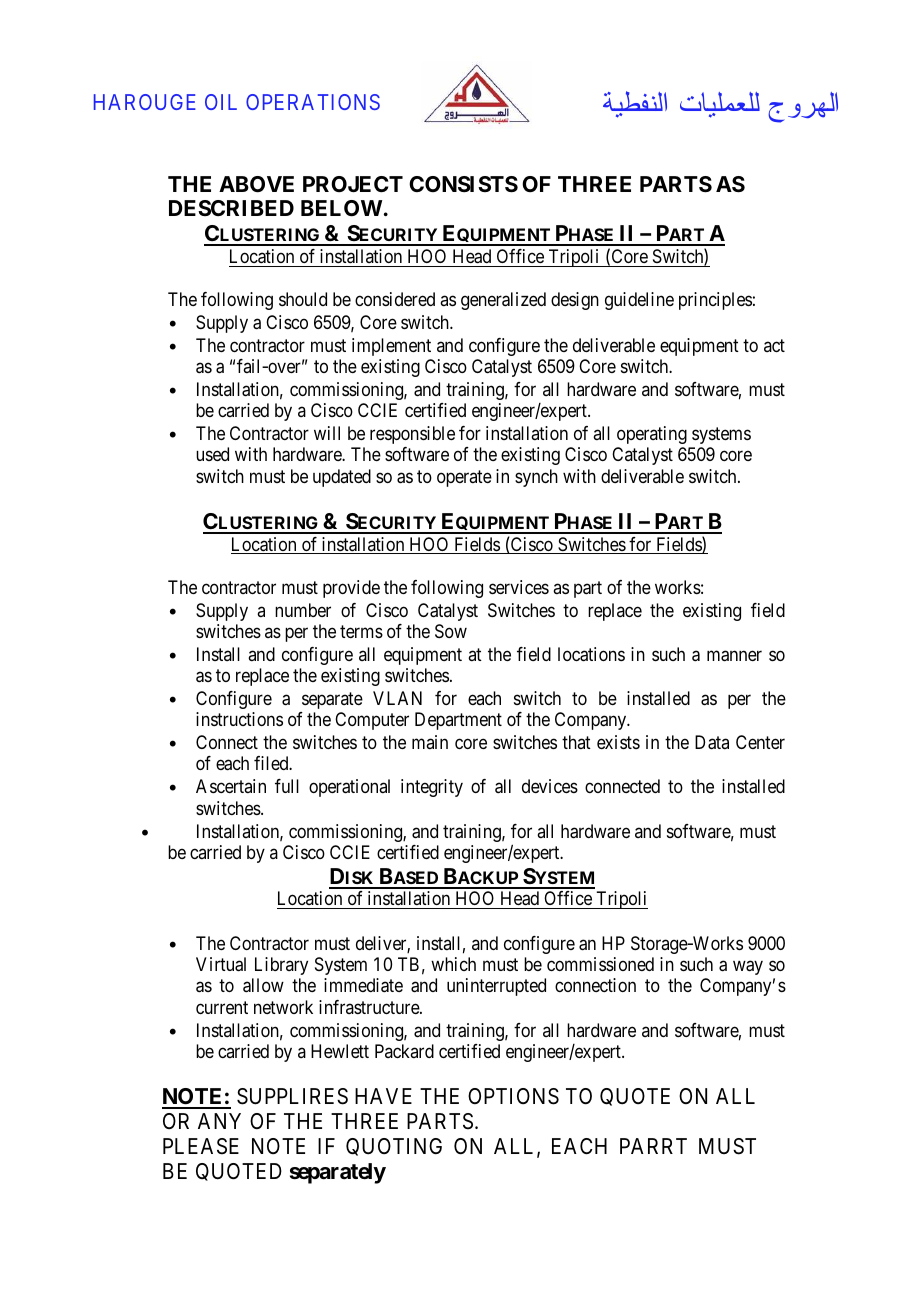 The width and height of the screenshot is (924, 1308). What do you see at coordinates (748, 967) in the screenshot?
I see `way` at bounding box center [748, 967].
